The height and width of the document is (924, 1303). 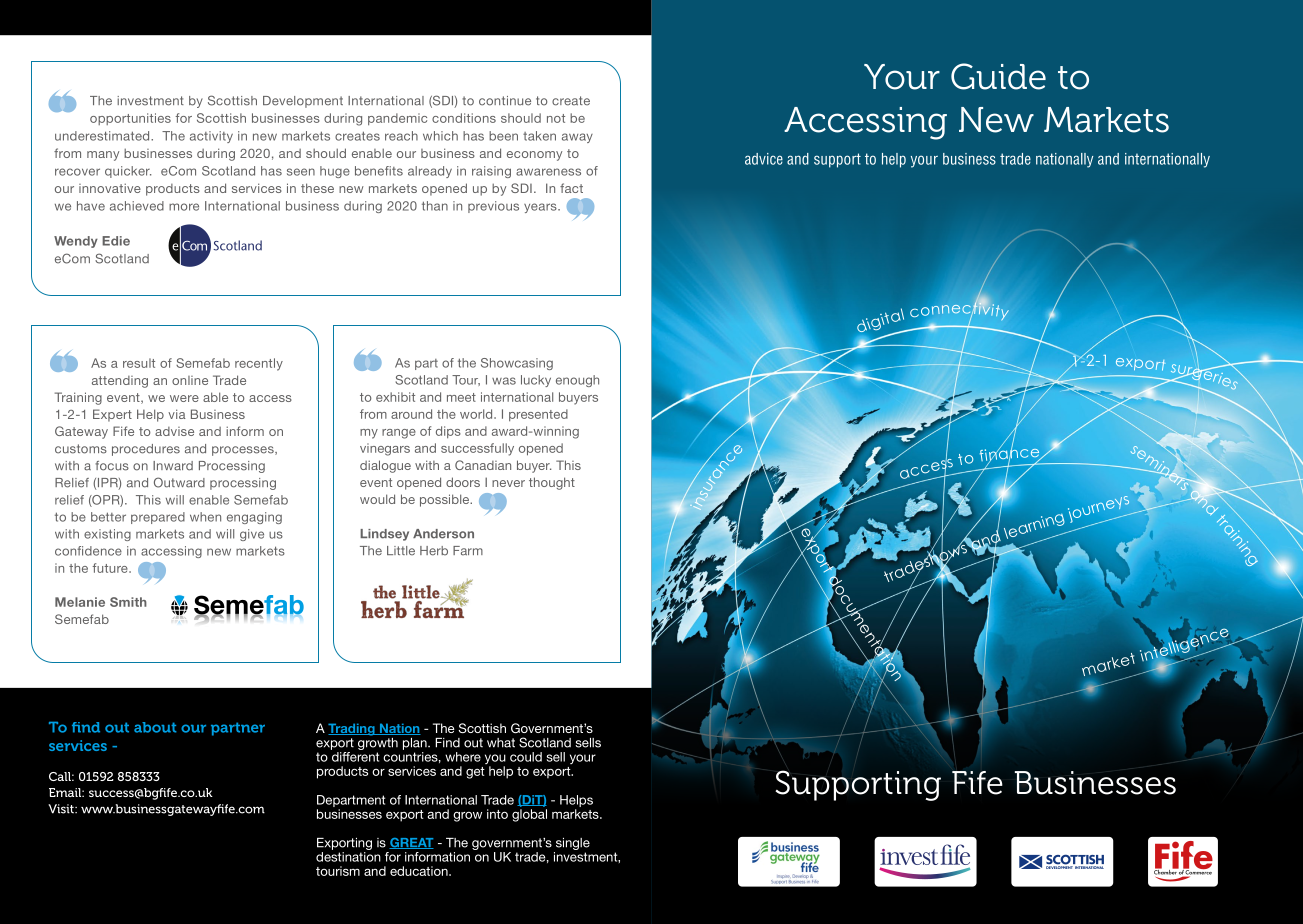 What do you see at coordinates (468, 551) in the document?
I see `Farm` at bounding box center [468, 551].
